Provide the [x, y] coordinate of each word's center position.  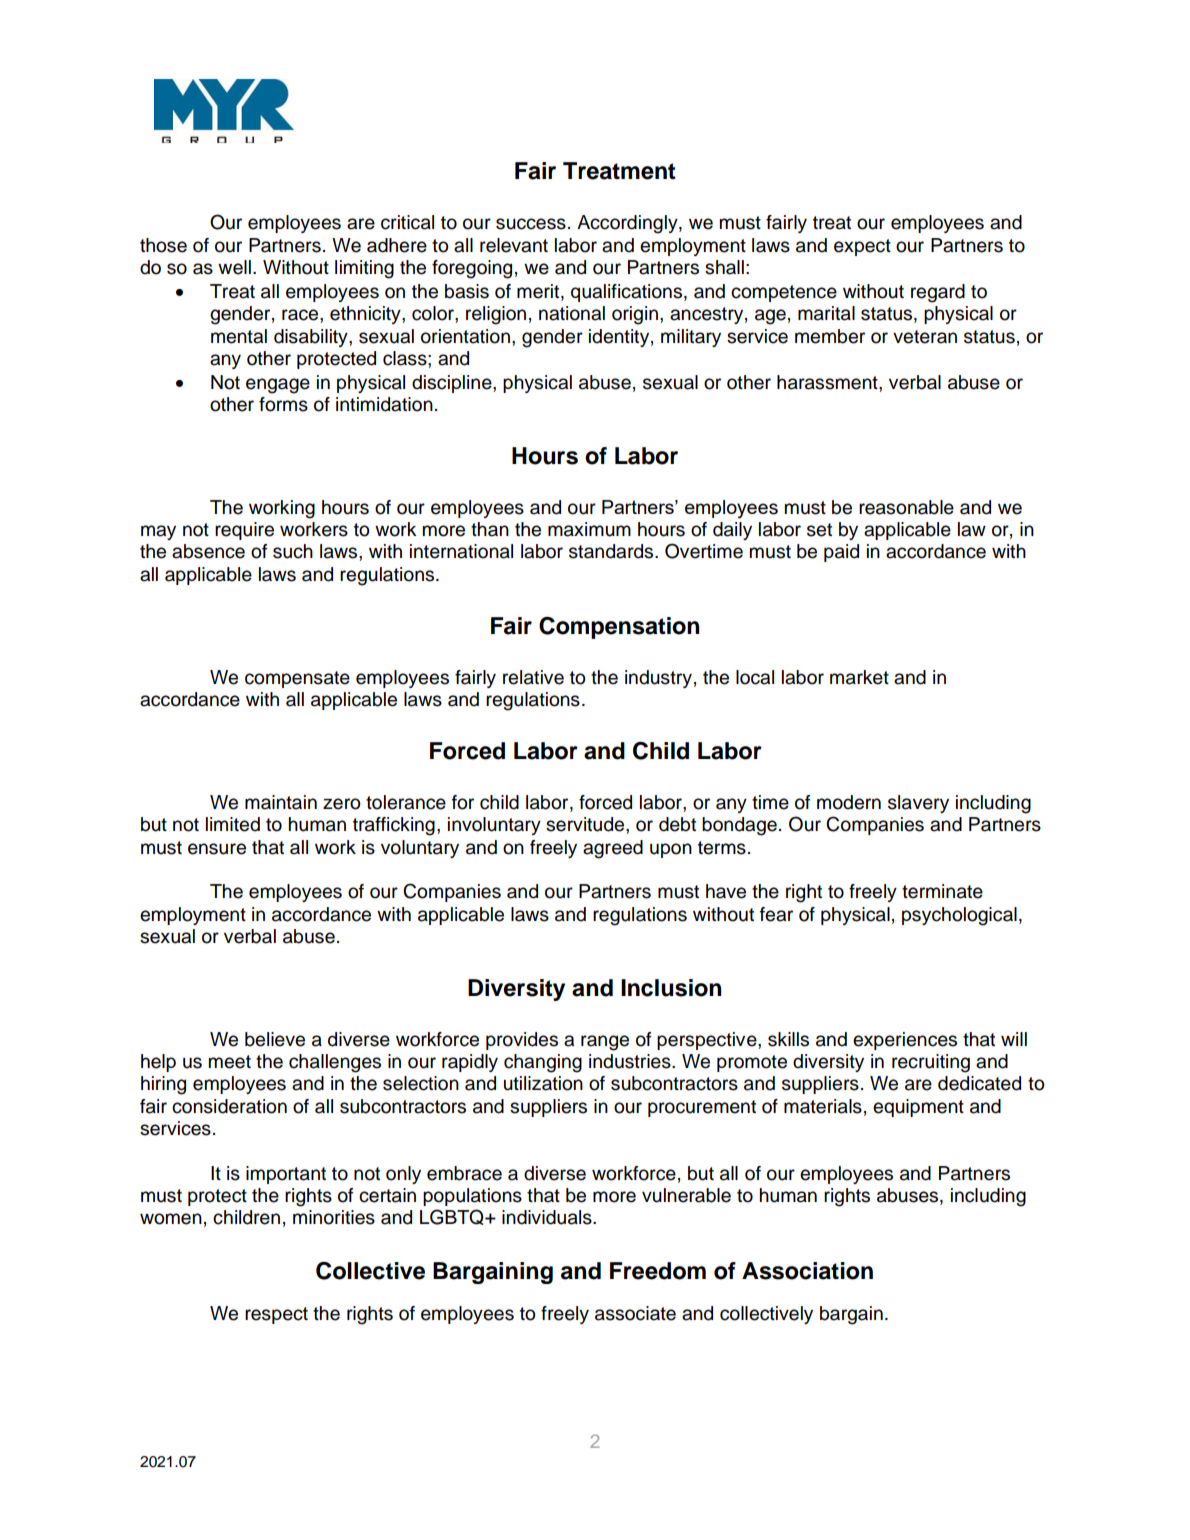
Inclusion [671, 988]
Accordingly [628, 224]
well [234, 267]
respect [276, 1315]
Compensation [619, 628]
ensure [217, 849]
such [293, 551]
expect [862, 247]
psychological [959, 916]
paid [841, 553]
